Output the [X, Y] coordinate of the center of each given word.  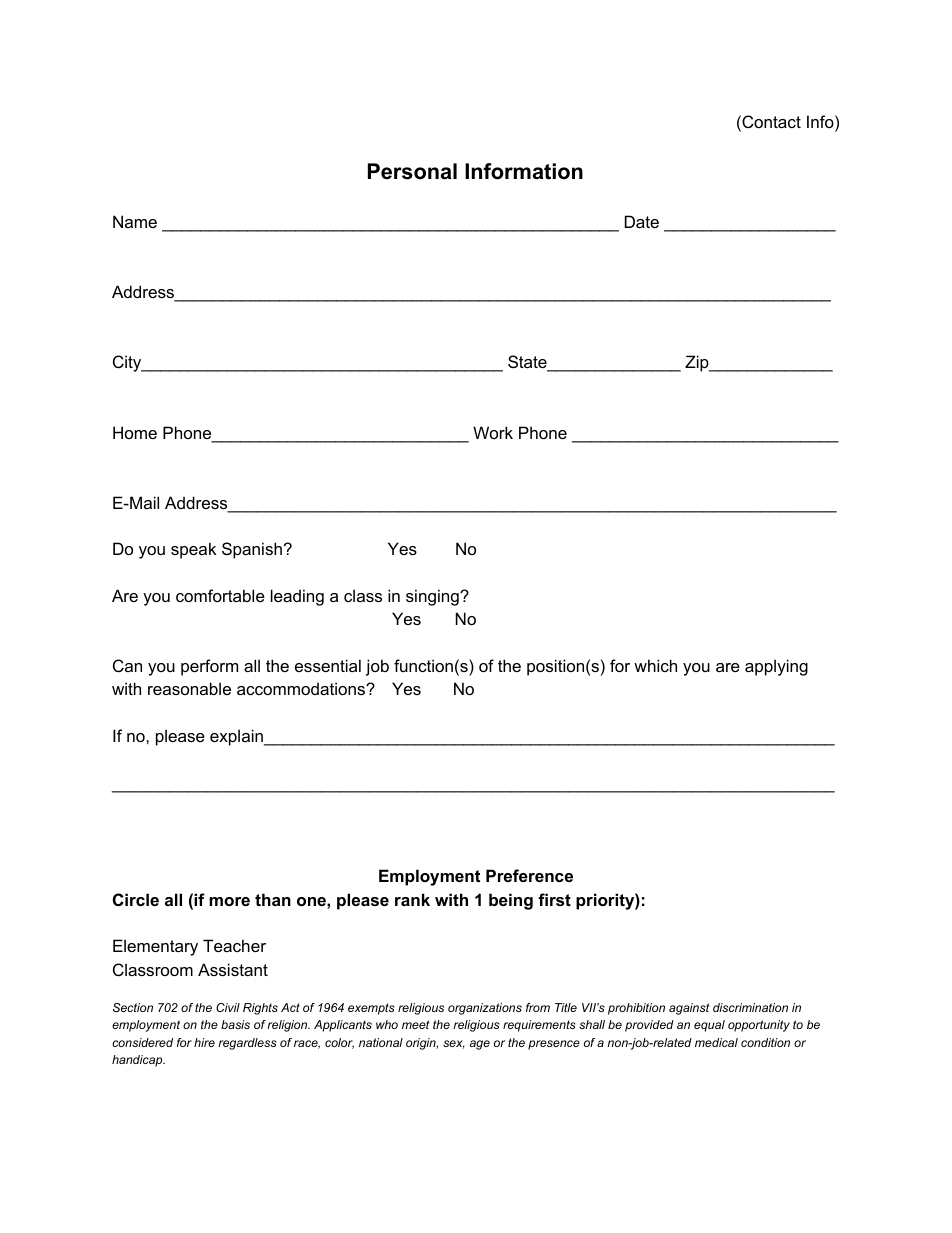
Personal [412, 171]
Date [642, 221]
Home [135, 432]
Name [135, 221]
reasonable [189, 688]
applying [776, 667]
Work [493, 432]
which [655, 665]
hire [204, 1042]
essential [328, 665]
